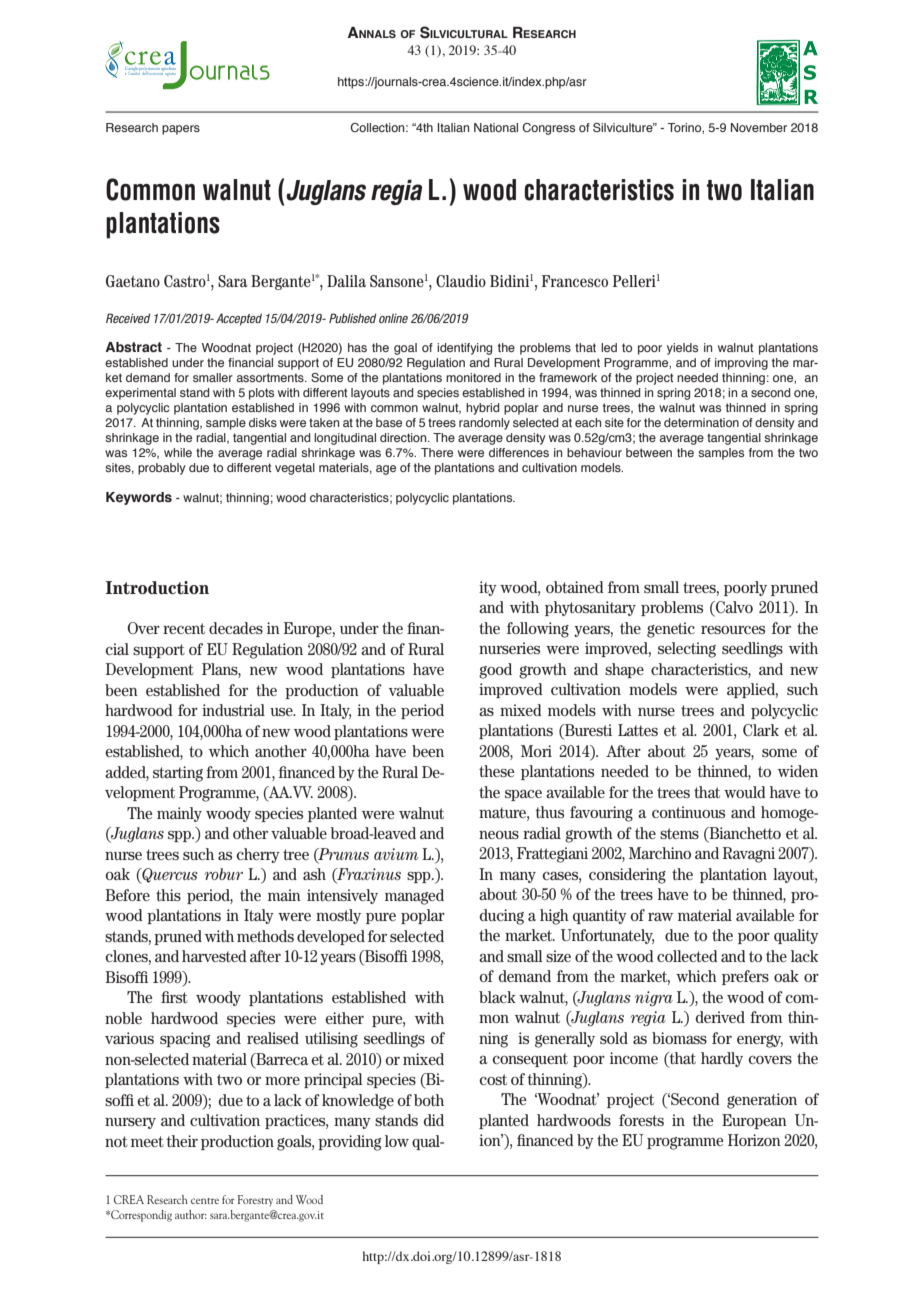  Describe the element at coordinates (434, 1120) in the screenshot. I see `did` at that location.
